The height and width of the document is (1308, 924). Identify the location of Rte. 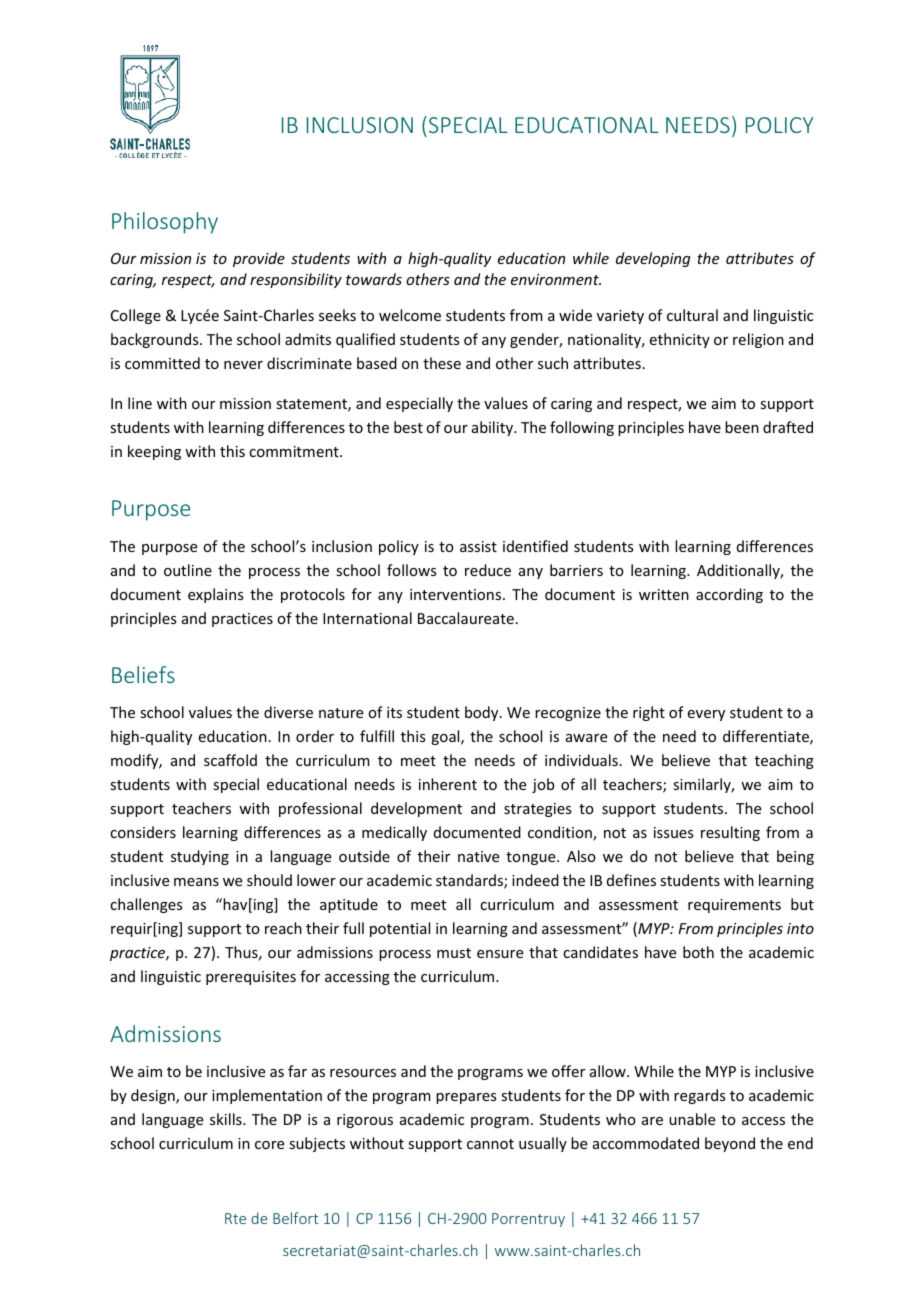
(235, 1218).
